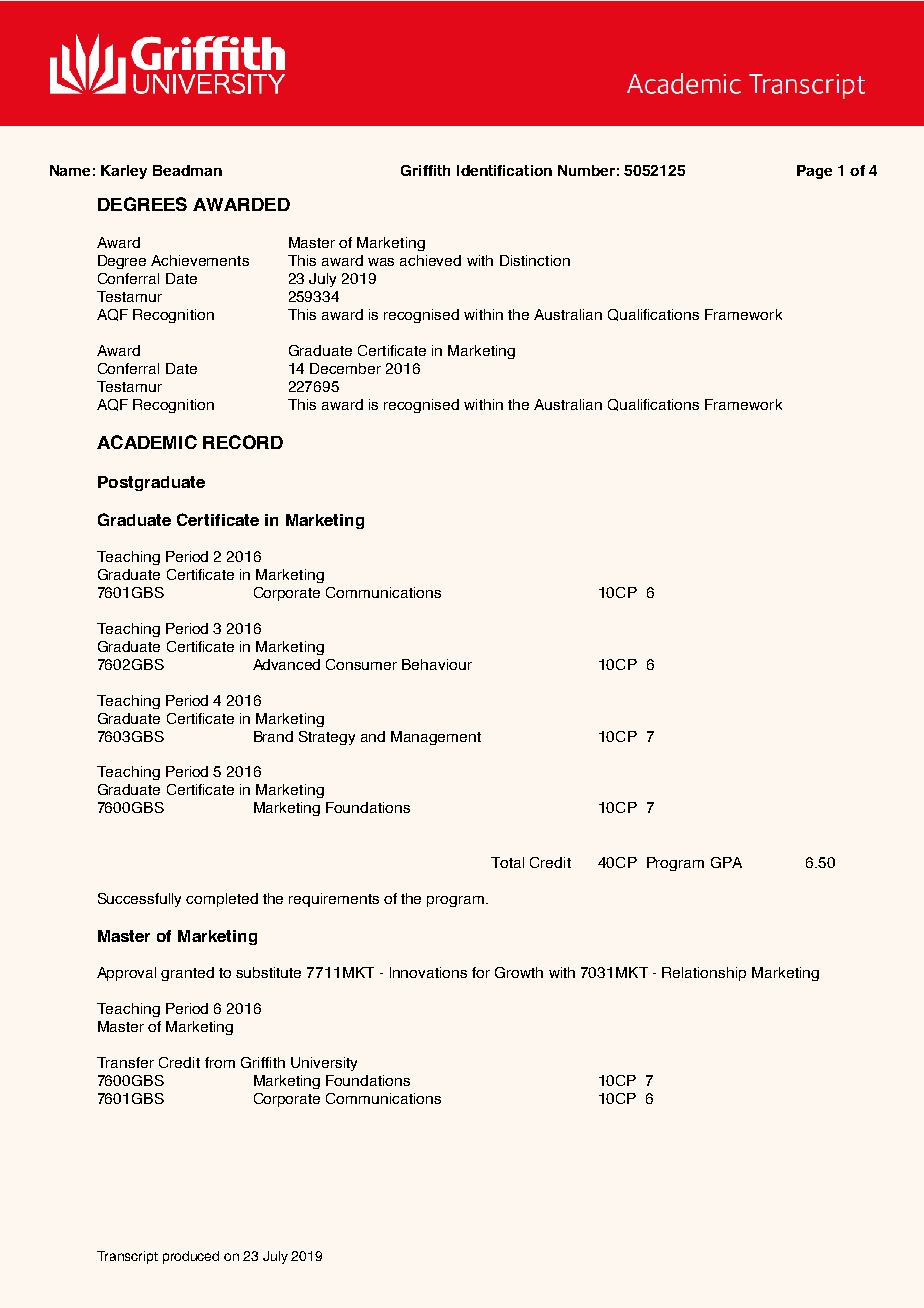  Describe the element at coordinates (507, 862) in the screenshot. I see `Total` at that location.
